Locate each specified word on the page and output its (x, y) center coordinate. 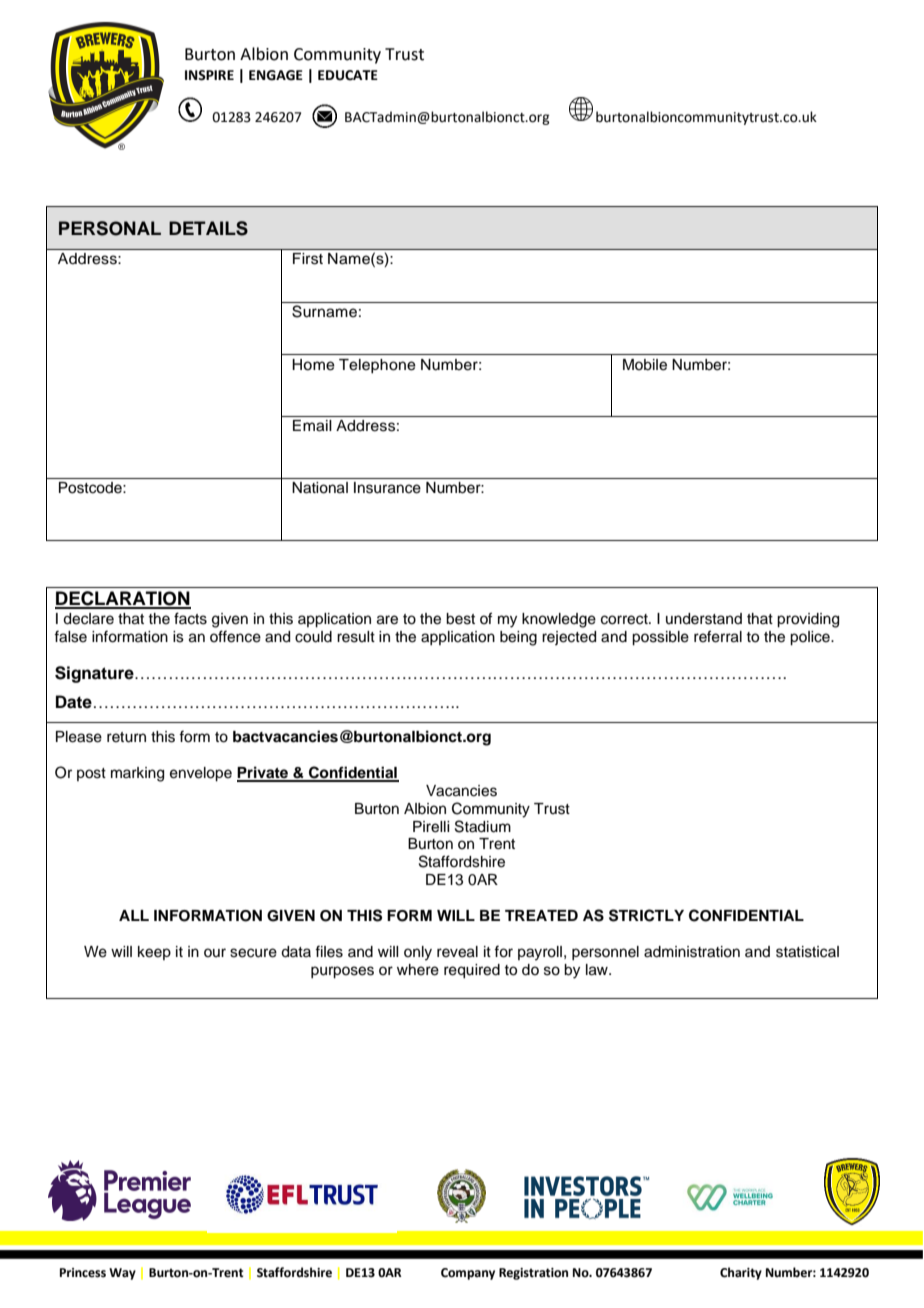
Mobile (645, 365)
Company (468, 1274)
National (320, 488)
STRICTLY (646, 915)
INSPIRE (209, 75)
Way (122, 1274)
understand (704, 619)
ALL (134, 915)
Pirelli (431, 827)
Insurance (387, 488)
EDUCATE (348, 75)
